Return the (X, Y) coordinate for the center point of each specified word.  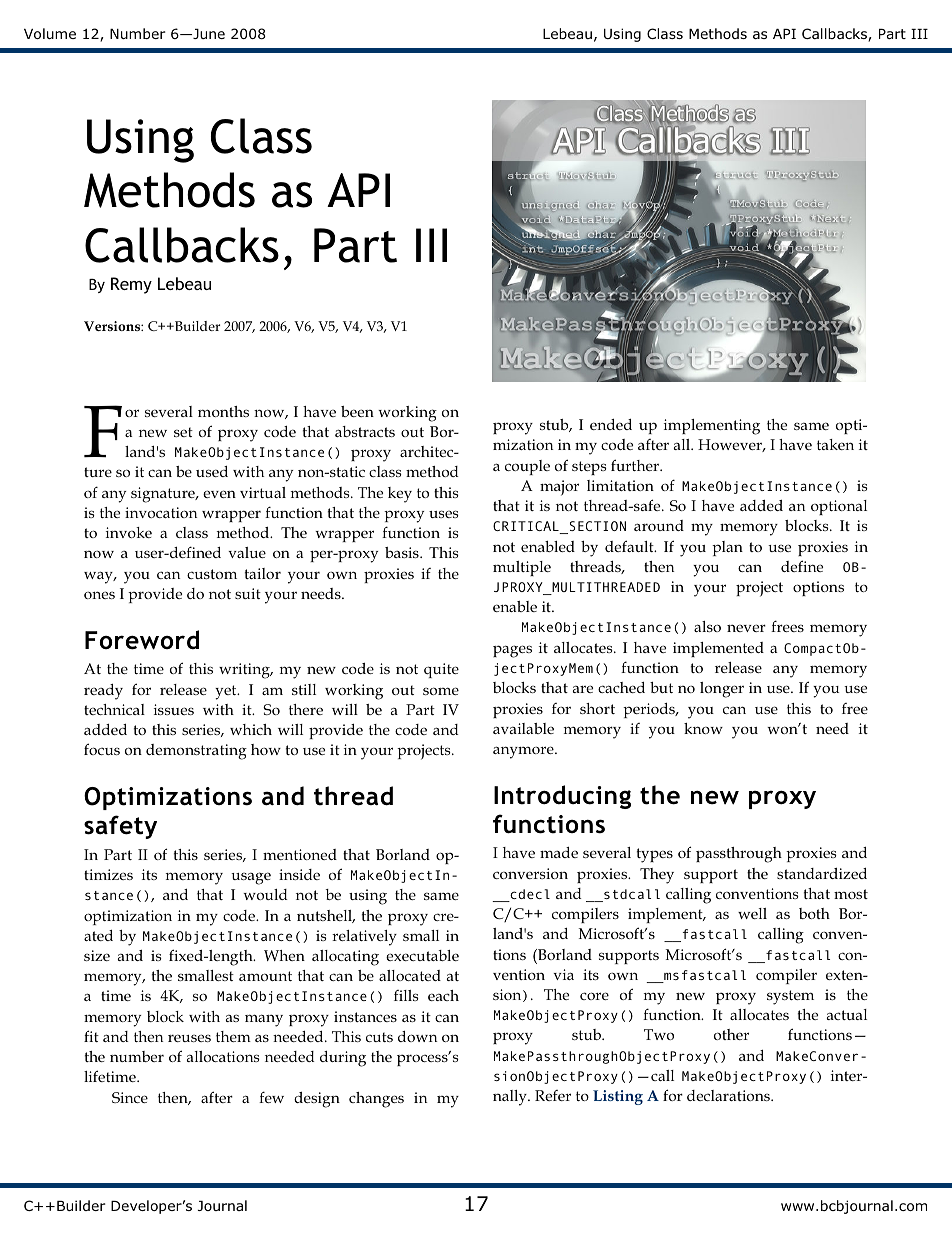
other (731, 1034)
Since (130, 1097)
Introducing (562, 797)
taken (835, 444)
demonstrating (196, 752)
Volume (50, 33)
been (357, 411)
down (417, 1036)
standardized (822, 873)
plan (727, 548)
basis (403, 552)
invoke (129, 532)
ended (611, 424)
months (223, 411)
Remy (131, 285)
